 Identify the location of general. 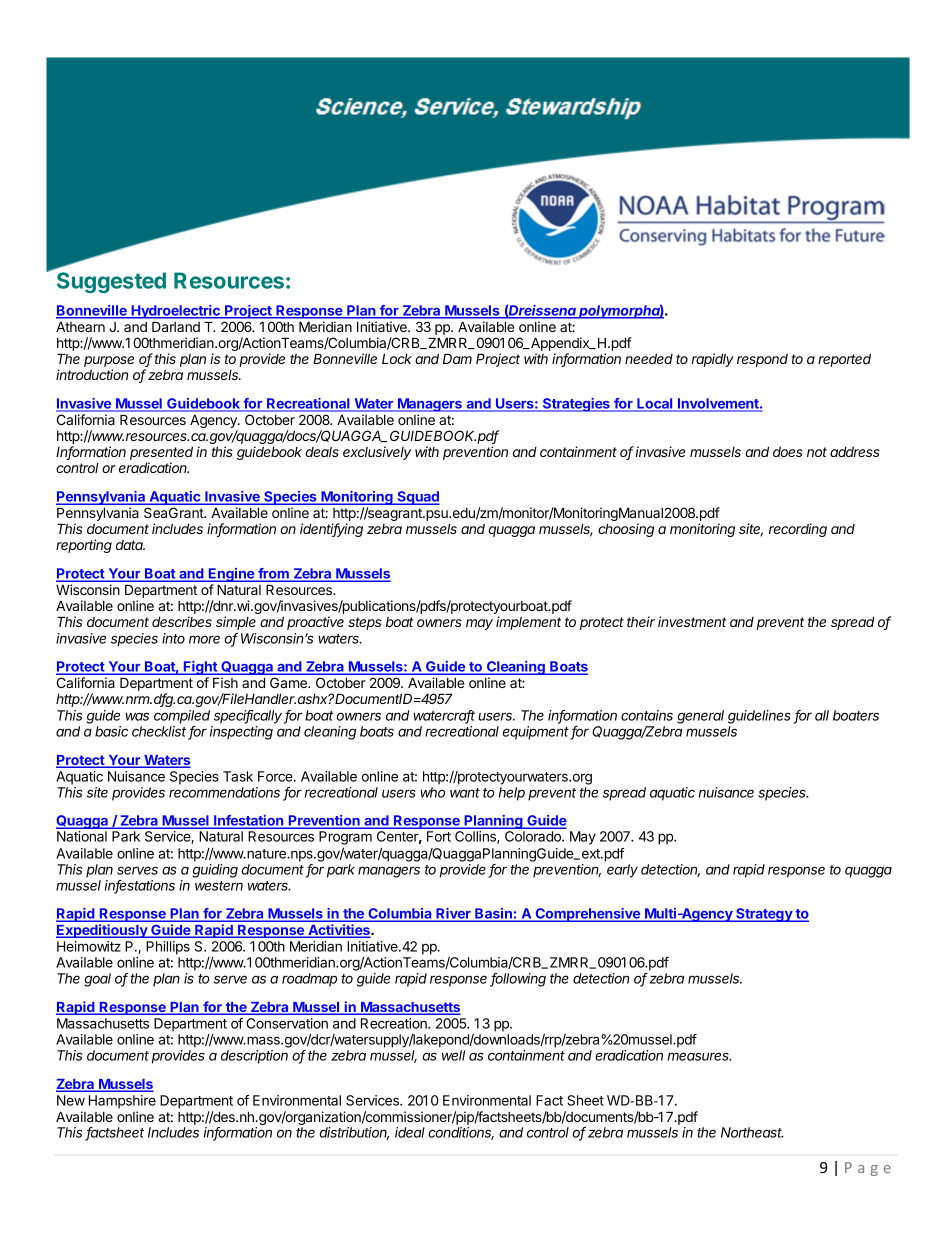
(700, 717).
